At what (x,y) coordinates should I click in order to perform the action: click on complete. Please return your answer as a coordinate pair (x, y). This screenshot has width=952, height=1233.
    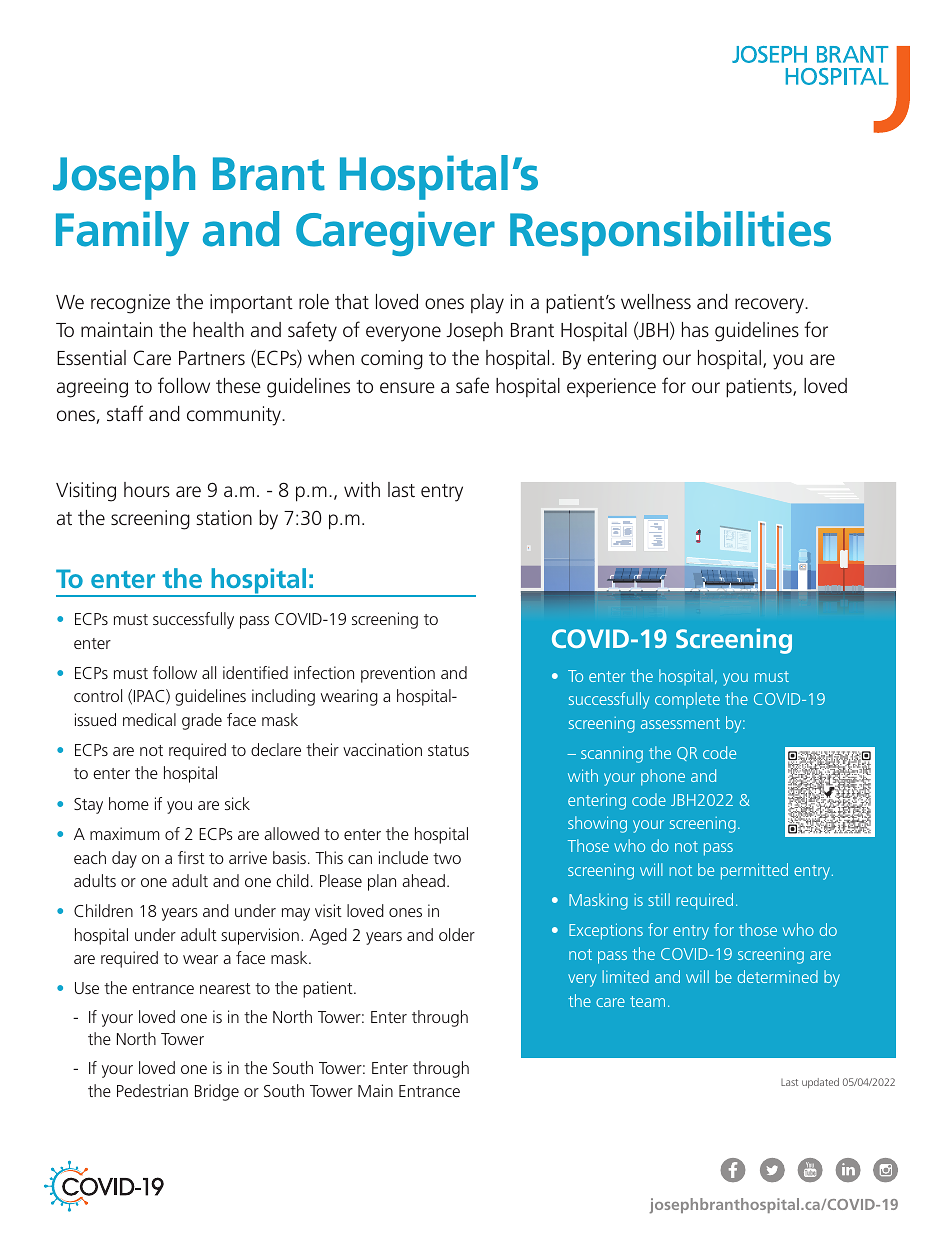
    Looking at the image, I should click on (687, 700).
